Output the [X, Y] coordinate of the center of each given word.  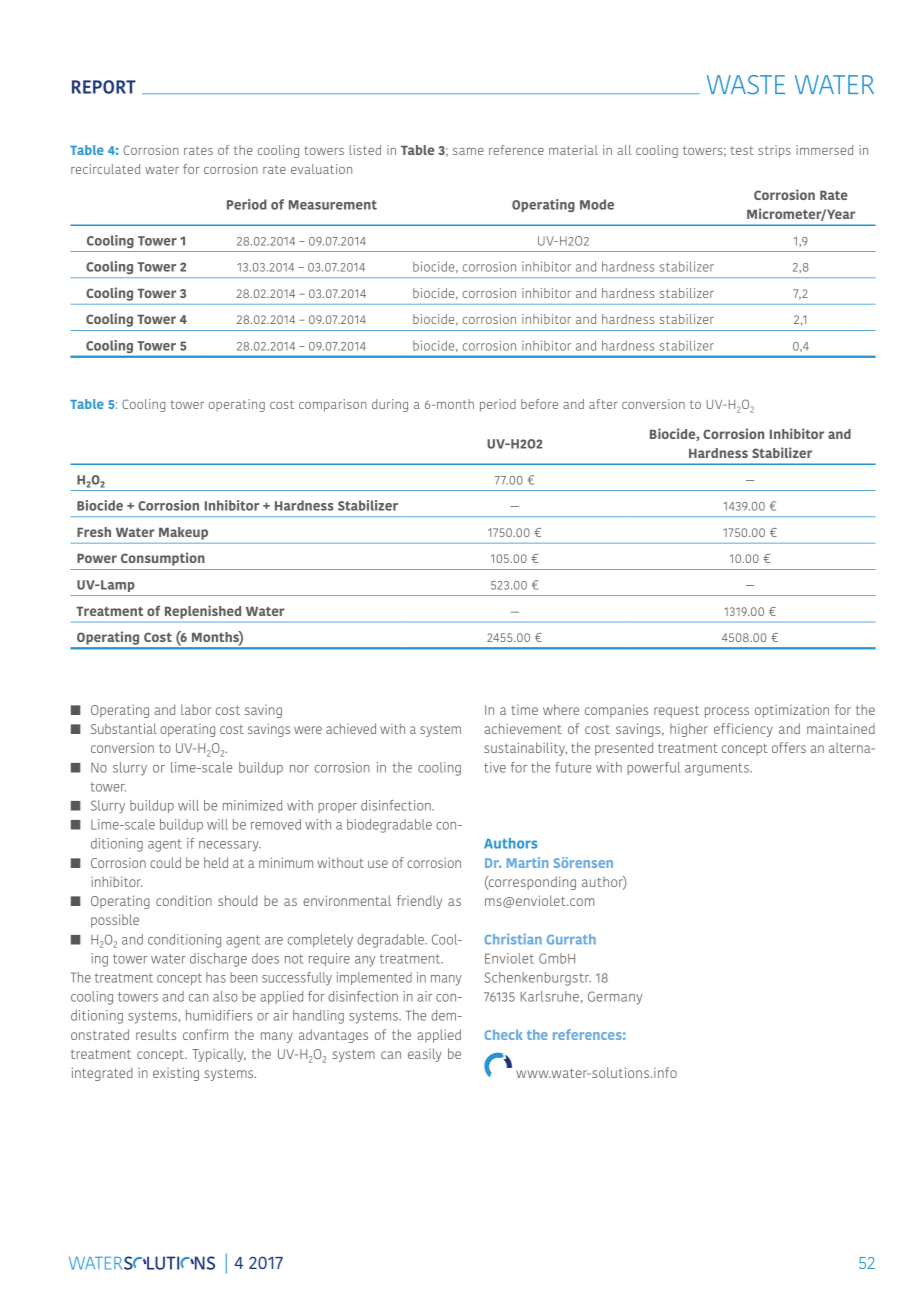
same [468, 151]
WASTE [746, 85]
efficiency [743, 730]
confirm [205, 1034]
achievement [523, 728]
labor [196, 709]
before [539, 404]
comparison [333, 405]
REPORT [104, 87]
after [603, 404]
